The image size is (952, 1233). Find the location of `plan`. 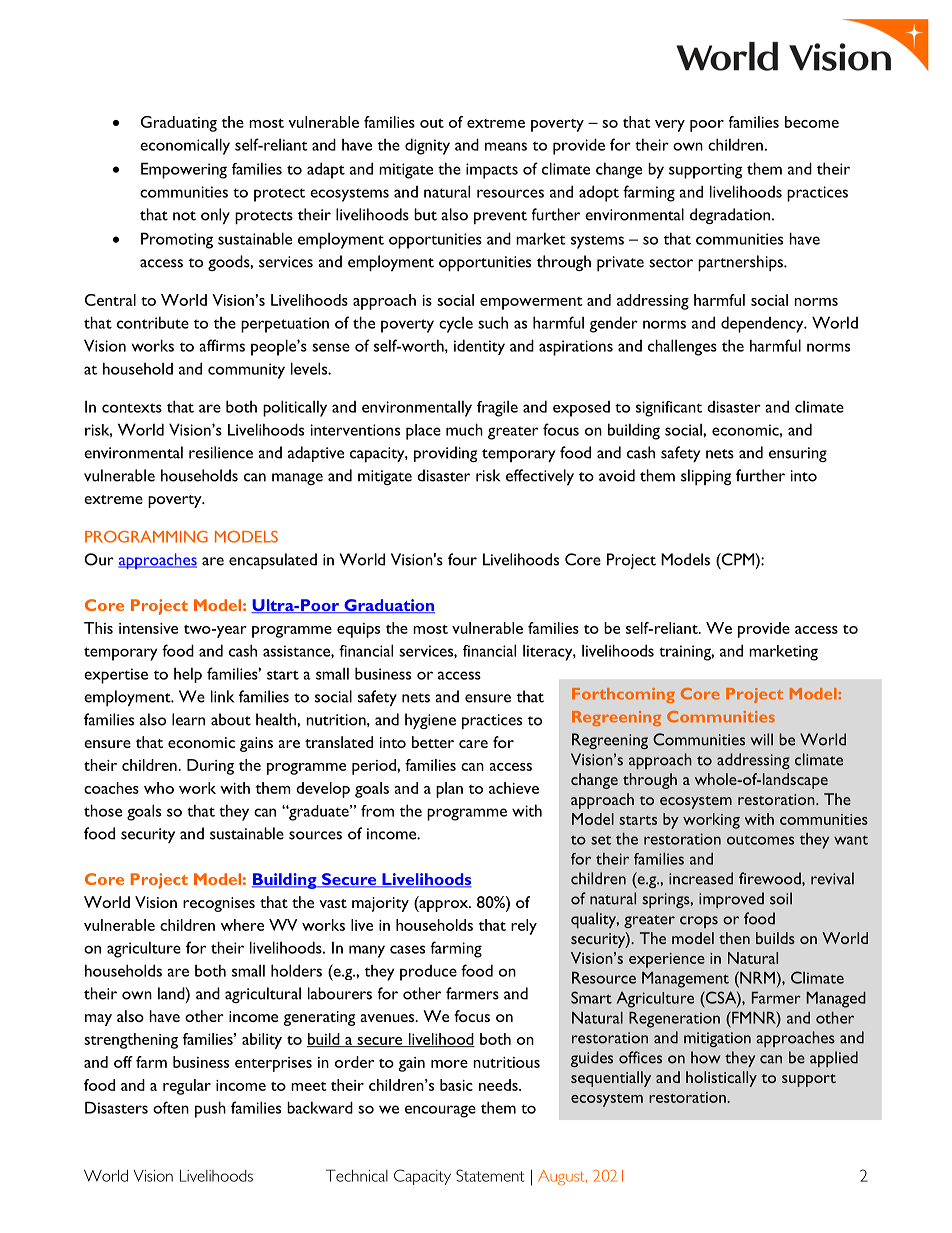

plan is located at coordinates (449, 790).
